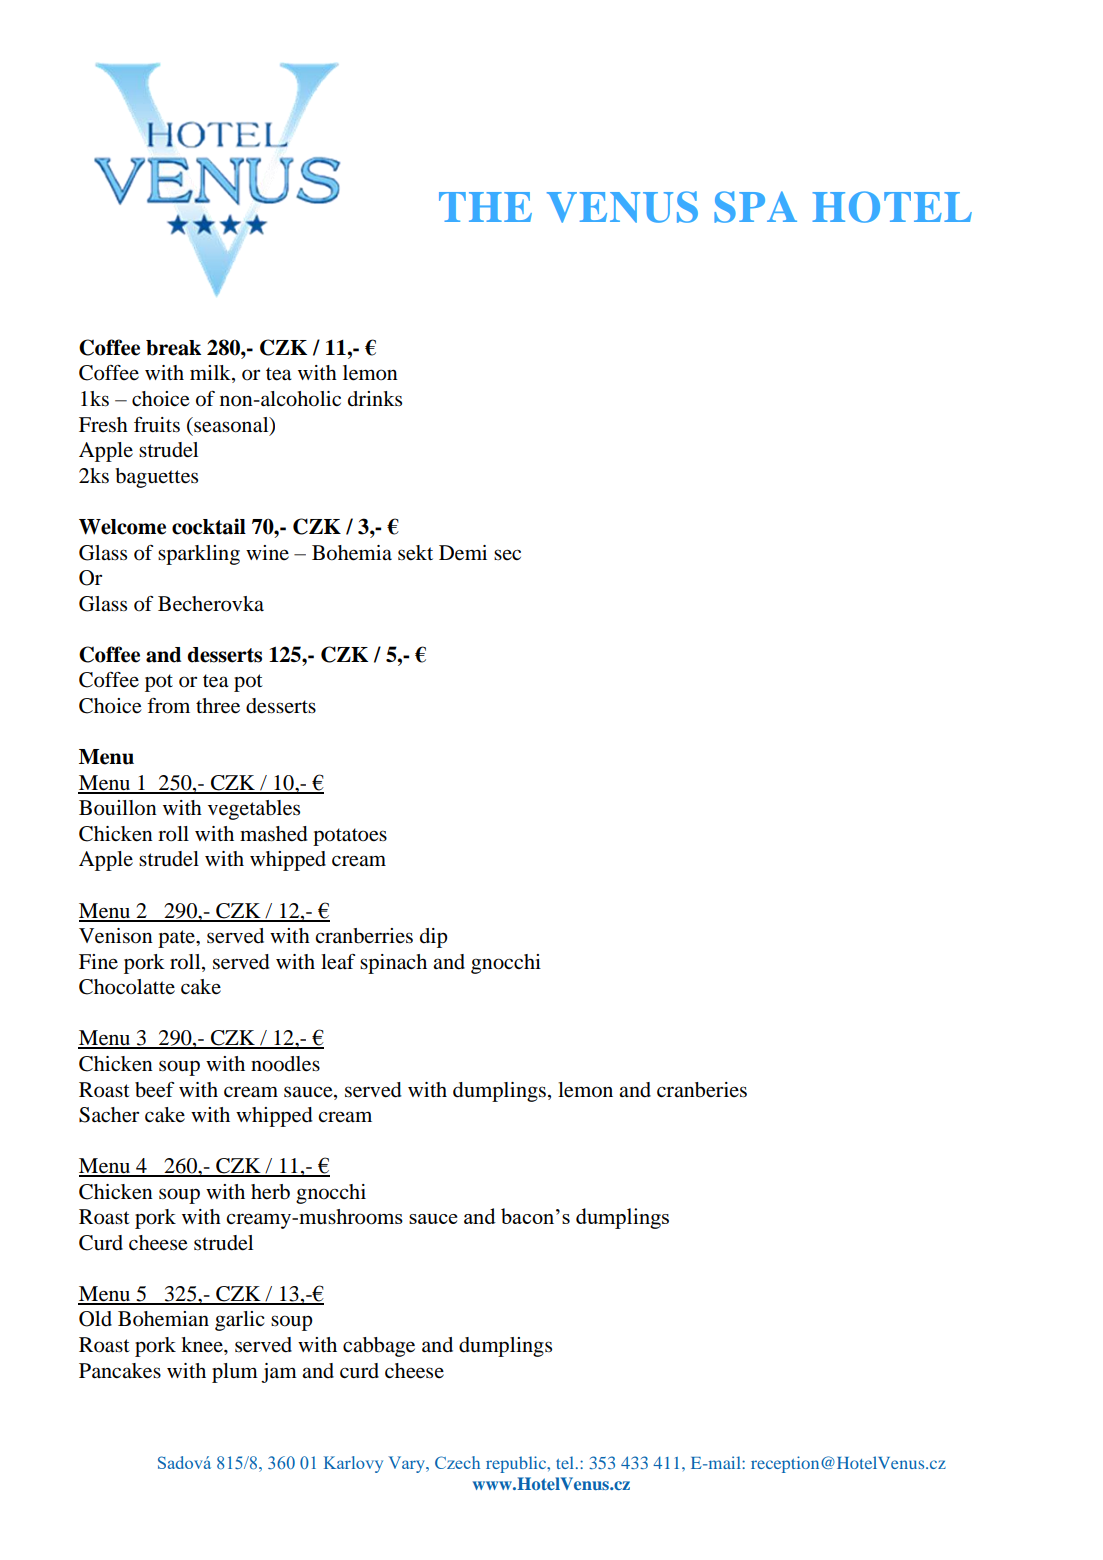 The image size is (1103, 1560). What do you see at coordinates (457, 1462) in the screenshot?
I see `Czech` at bounding box center [457, 1462].
